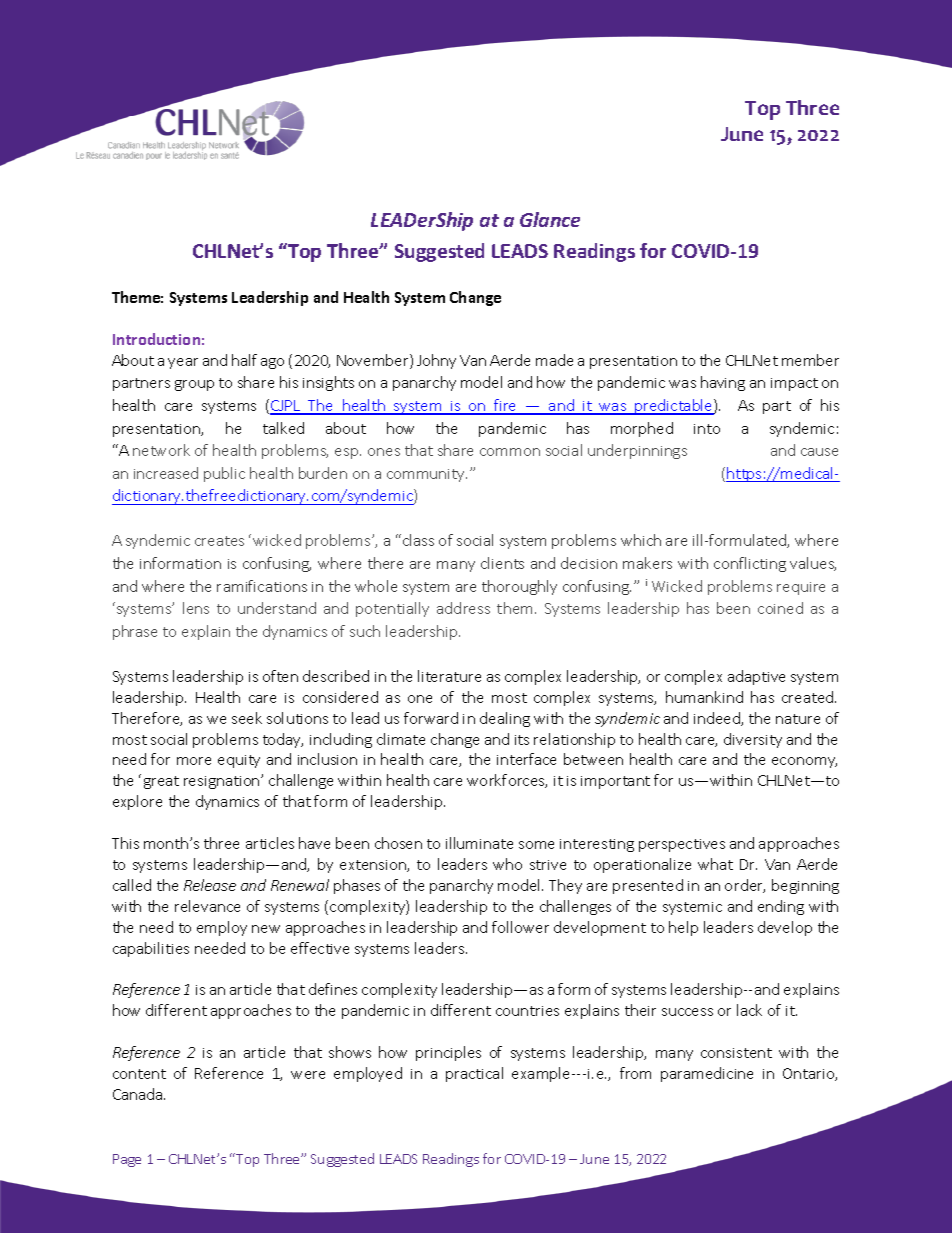 This screenshot has height=1233, width=952. I want to click on half, so click(244, 360).
